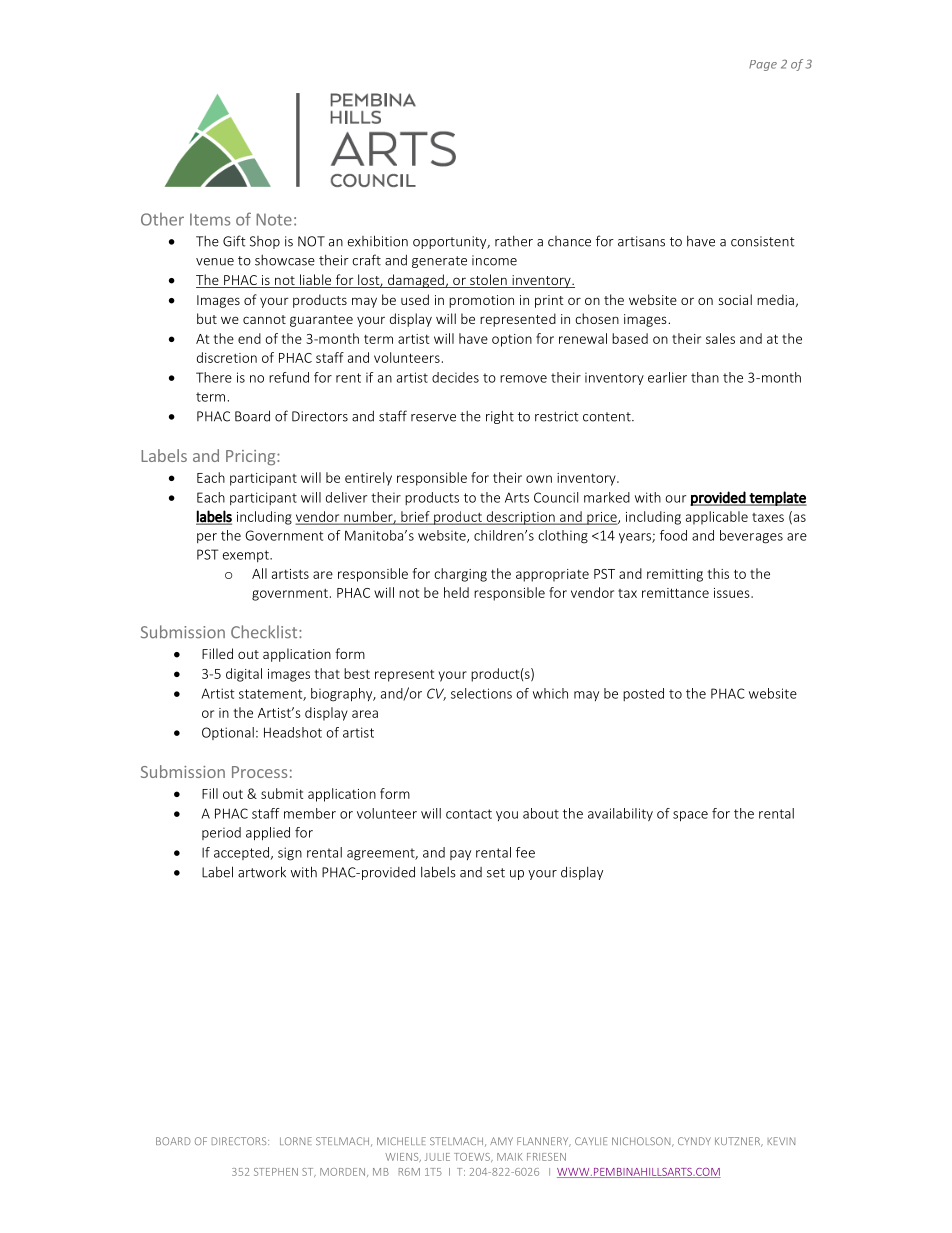 This screenshot has width=952, height=1233. What do you see at coordinates (501, 1141) in the screenshot?
I see `AMY` at bounding box center [501, 1141].
